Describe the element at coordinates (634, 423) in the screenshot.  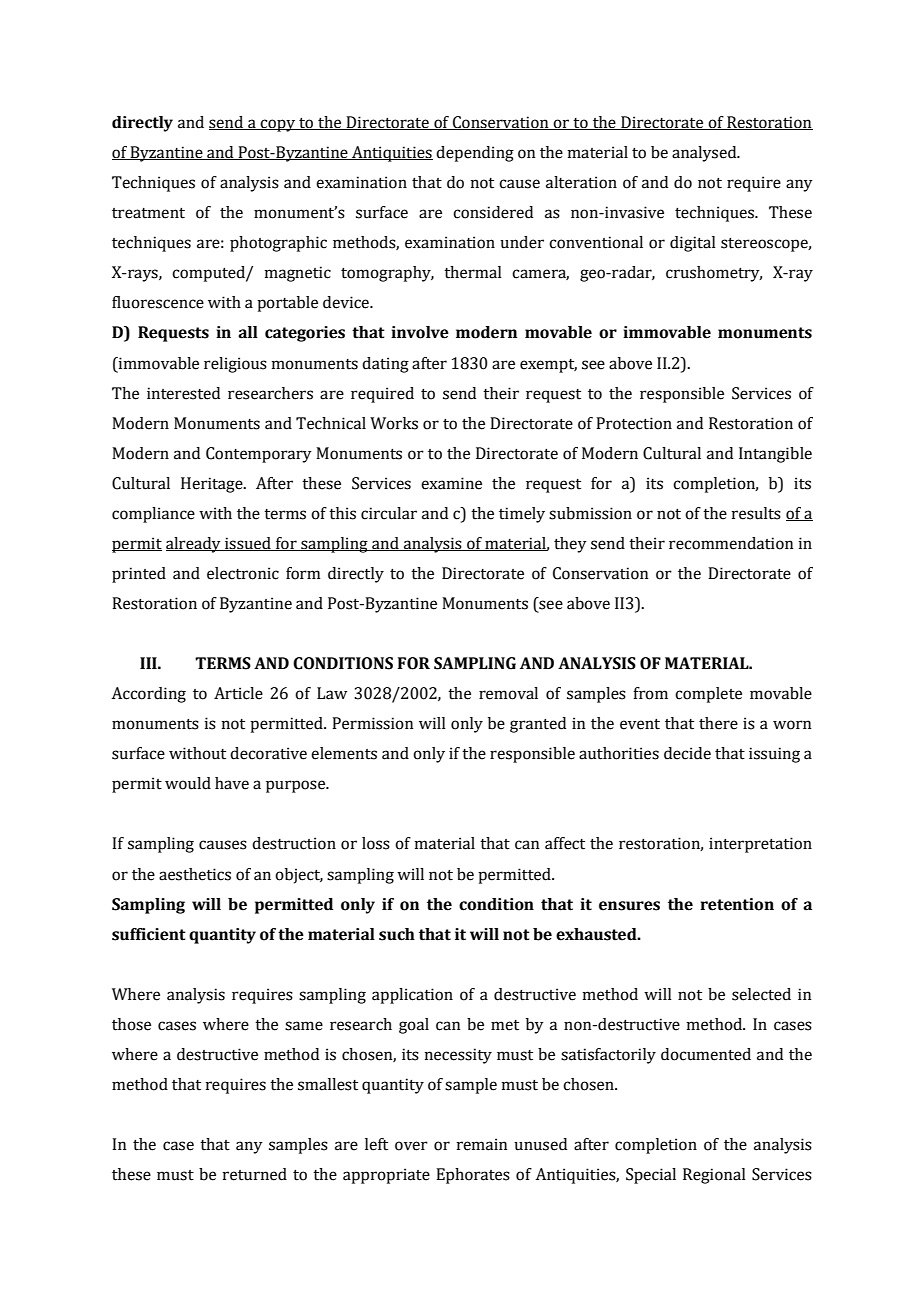
I see `Protection` at that location.
